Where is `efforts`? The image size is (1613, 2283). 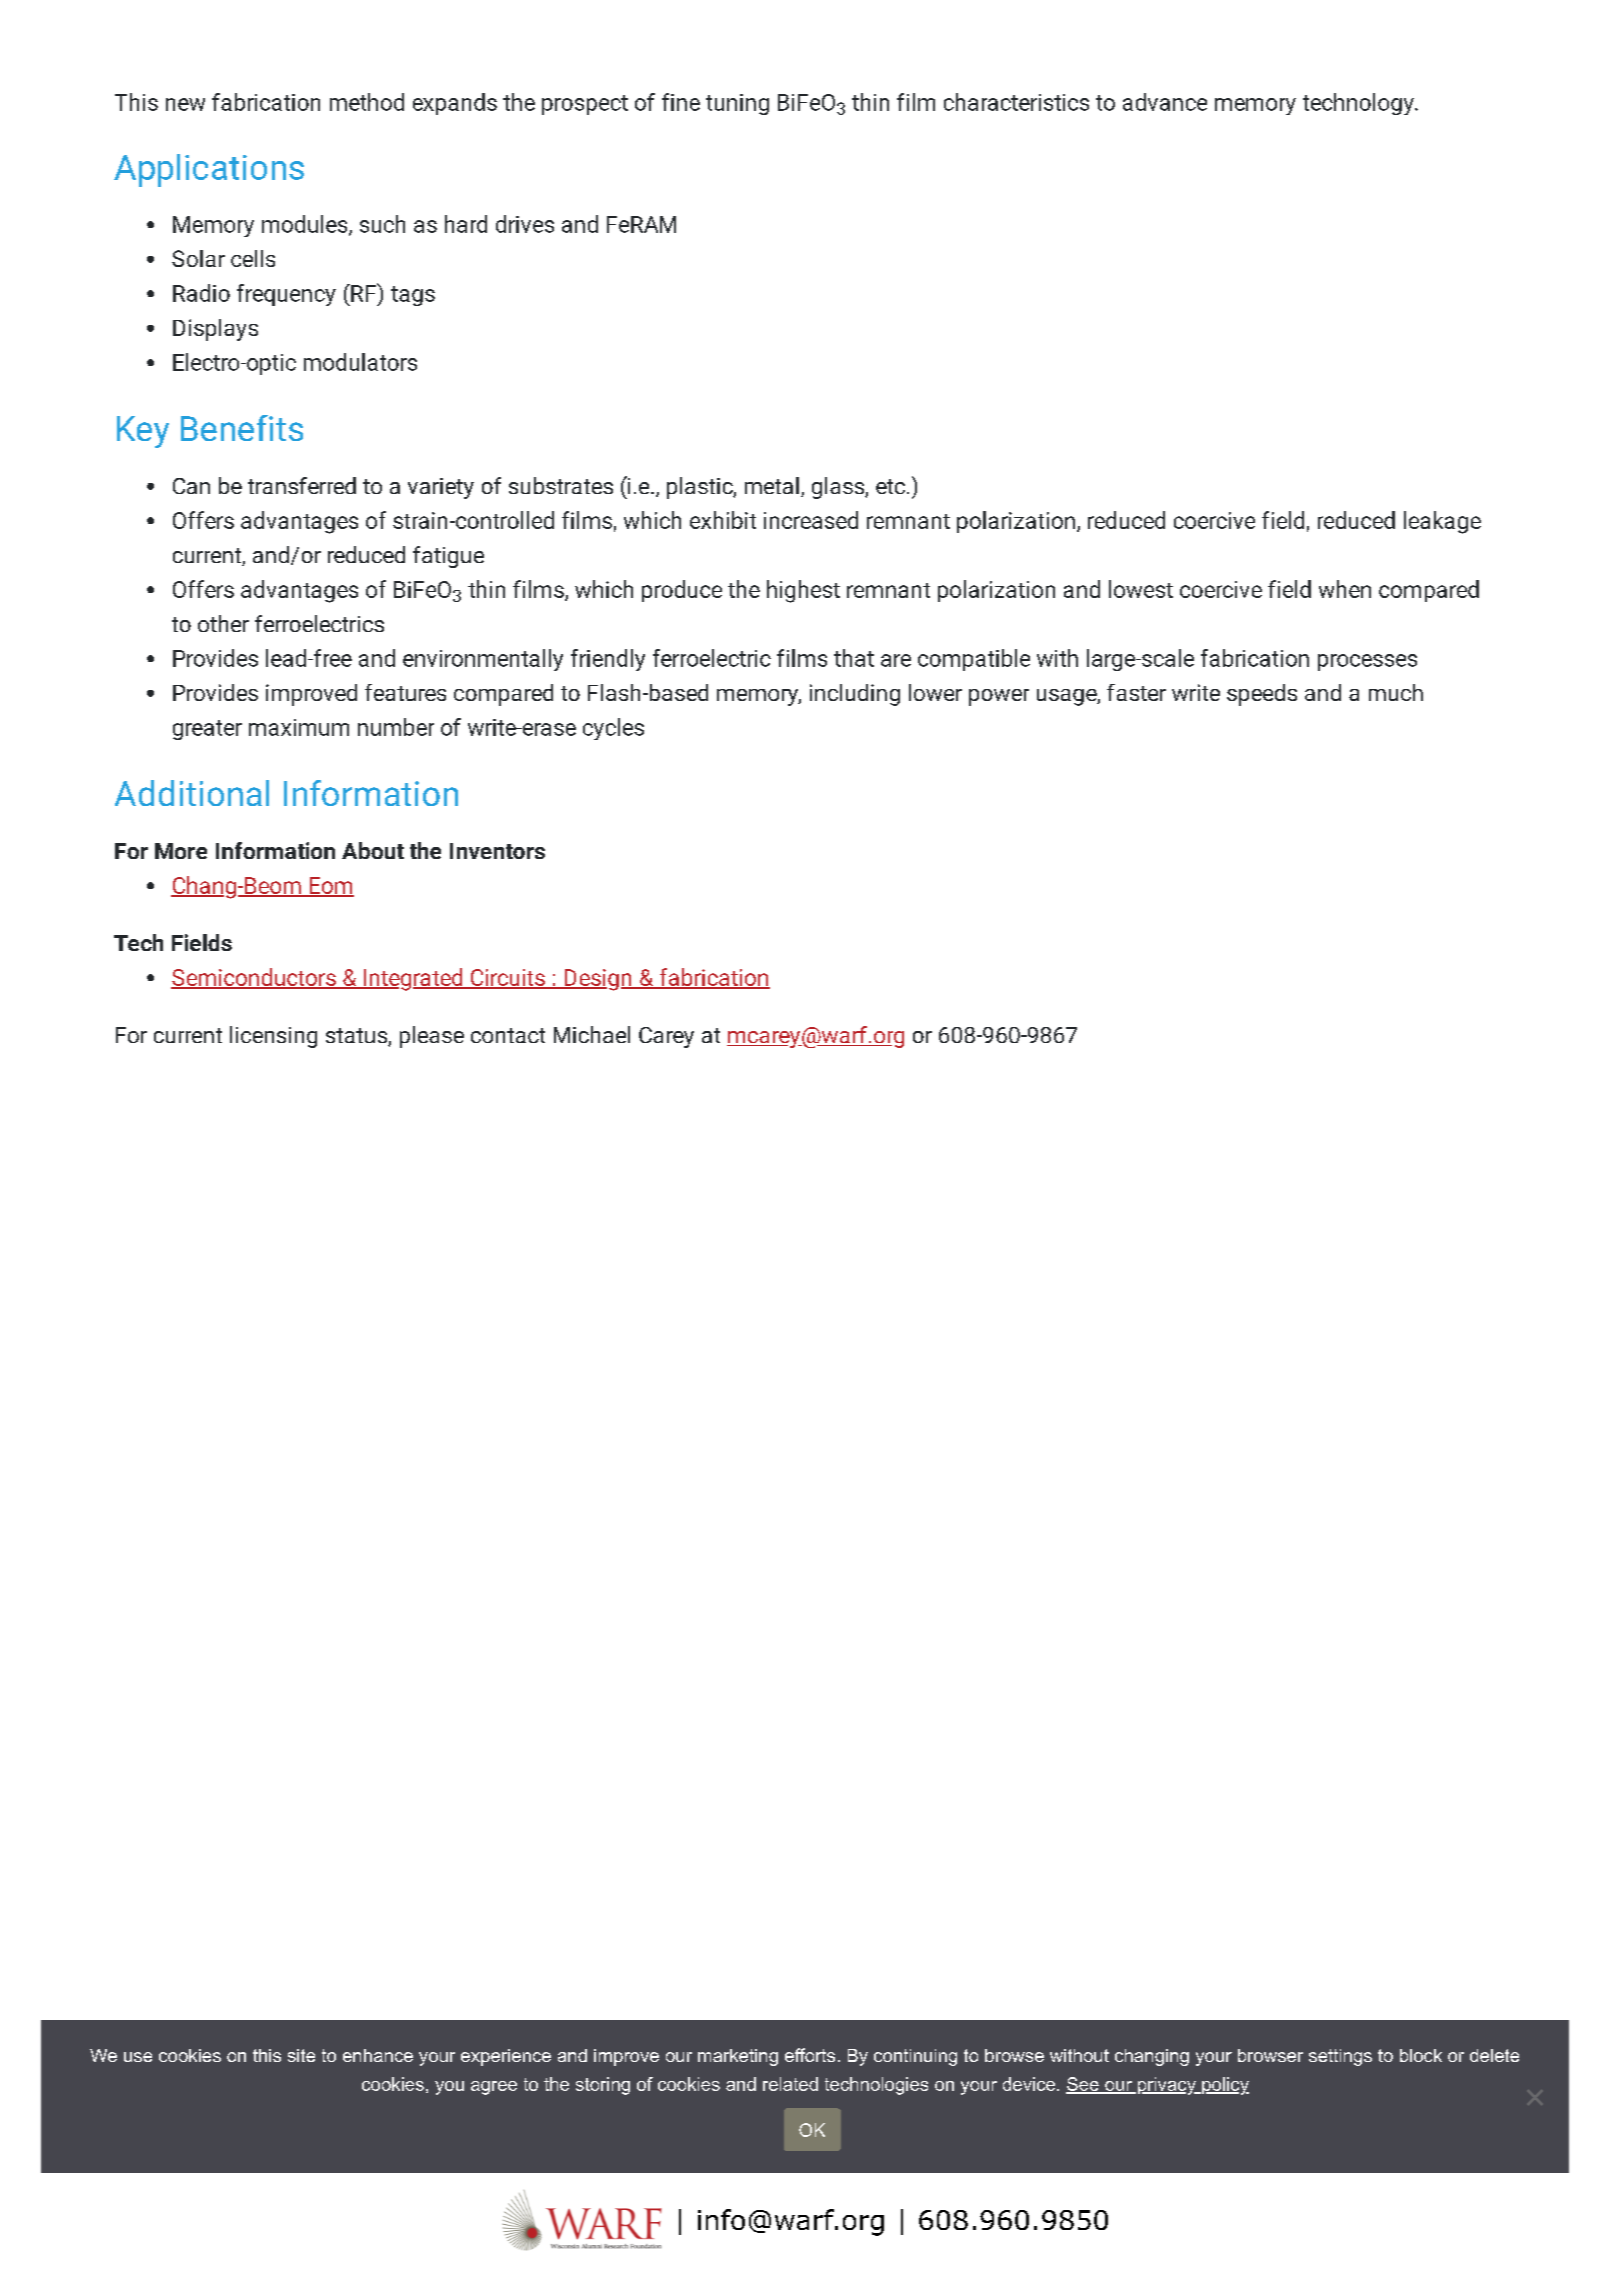
efforts is located at coordinates (810, 2055).
